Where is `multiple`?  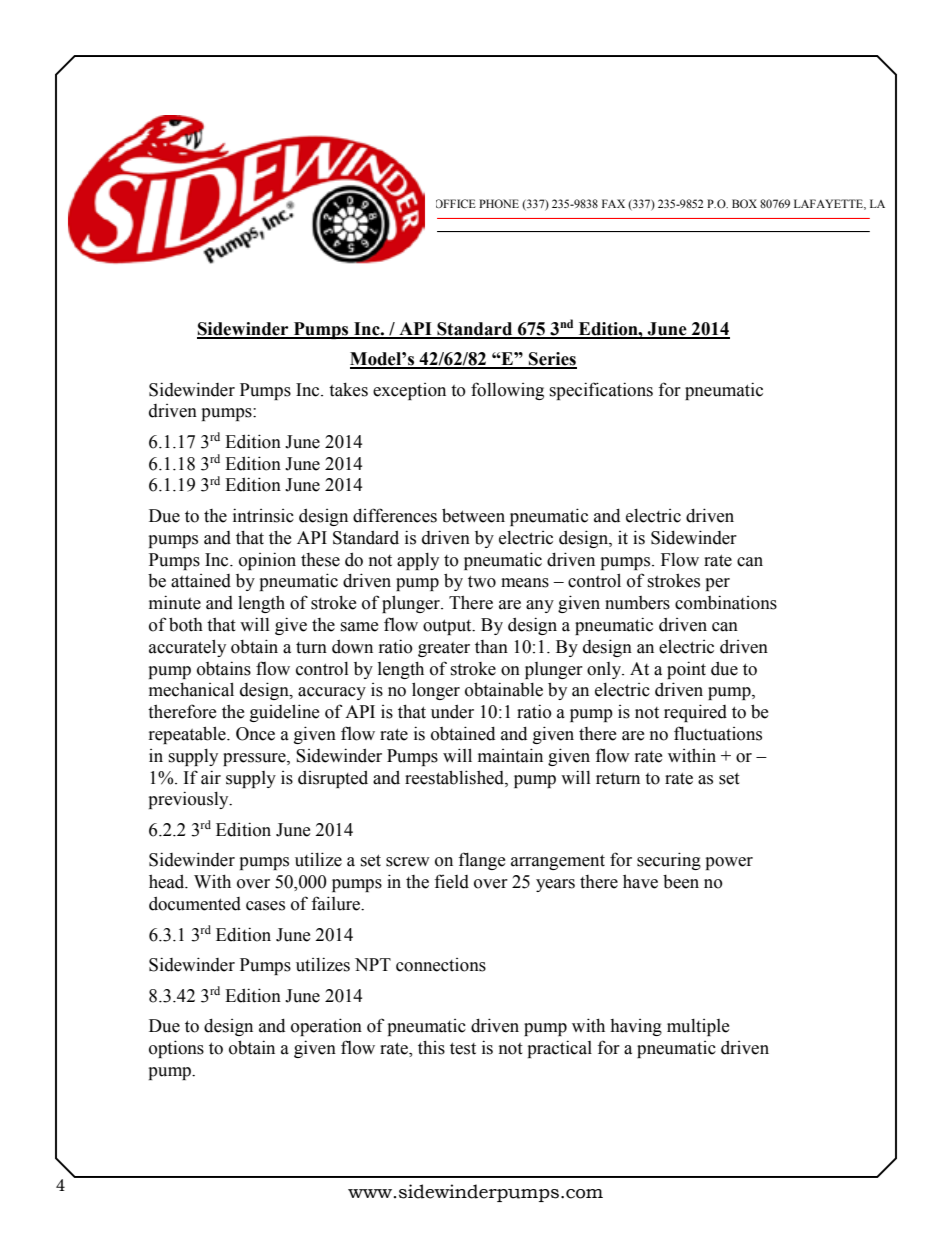
multiple is located at coordinates (698, 1027).
